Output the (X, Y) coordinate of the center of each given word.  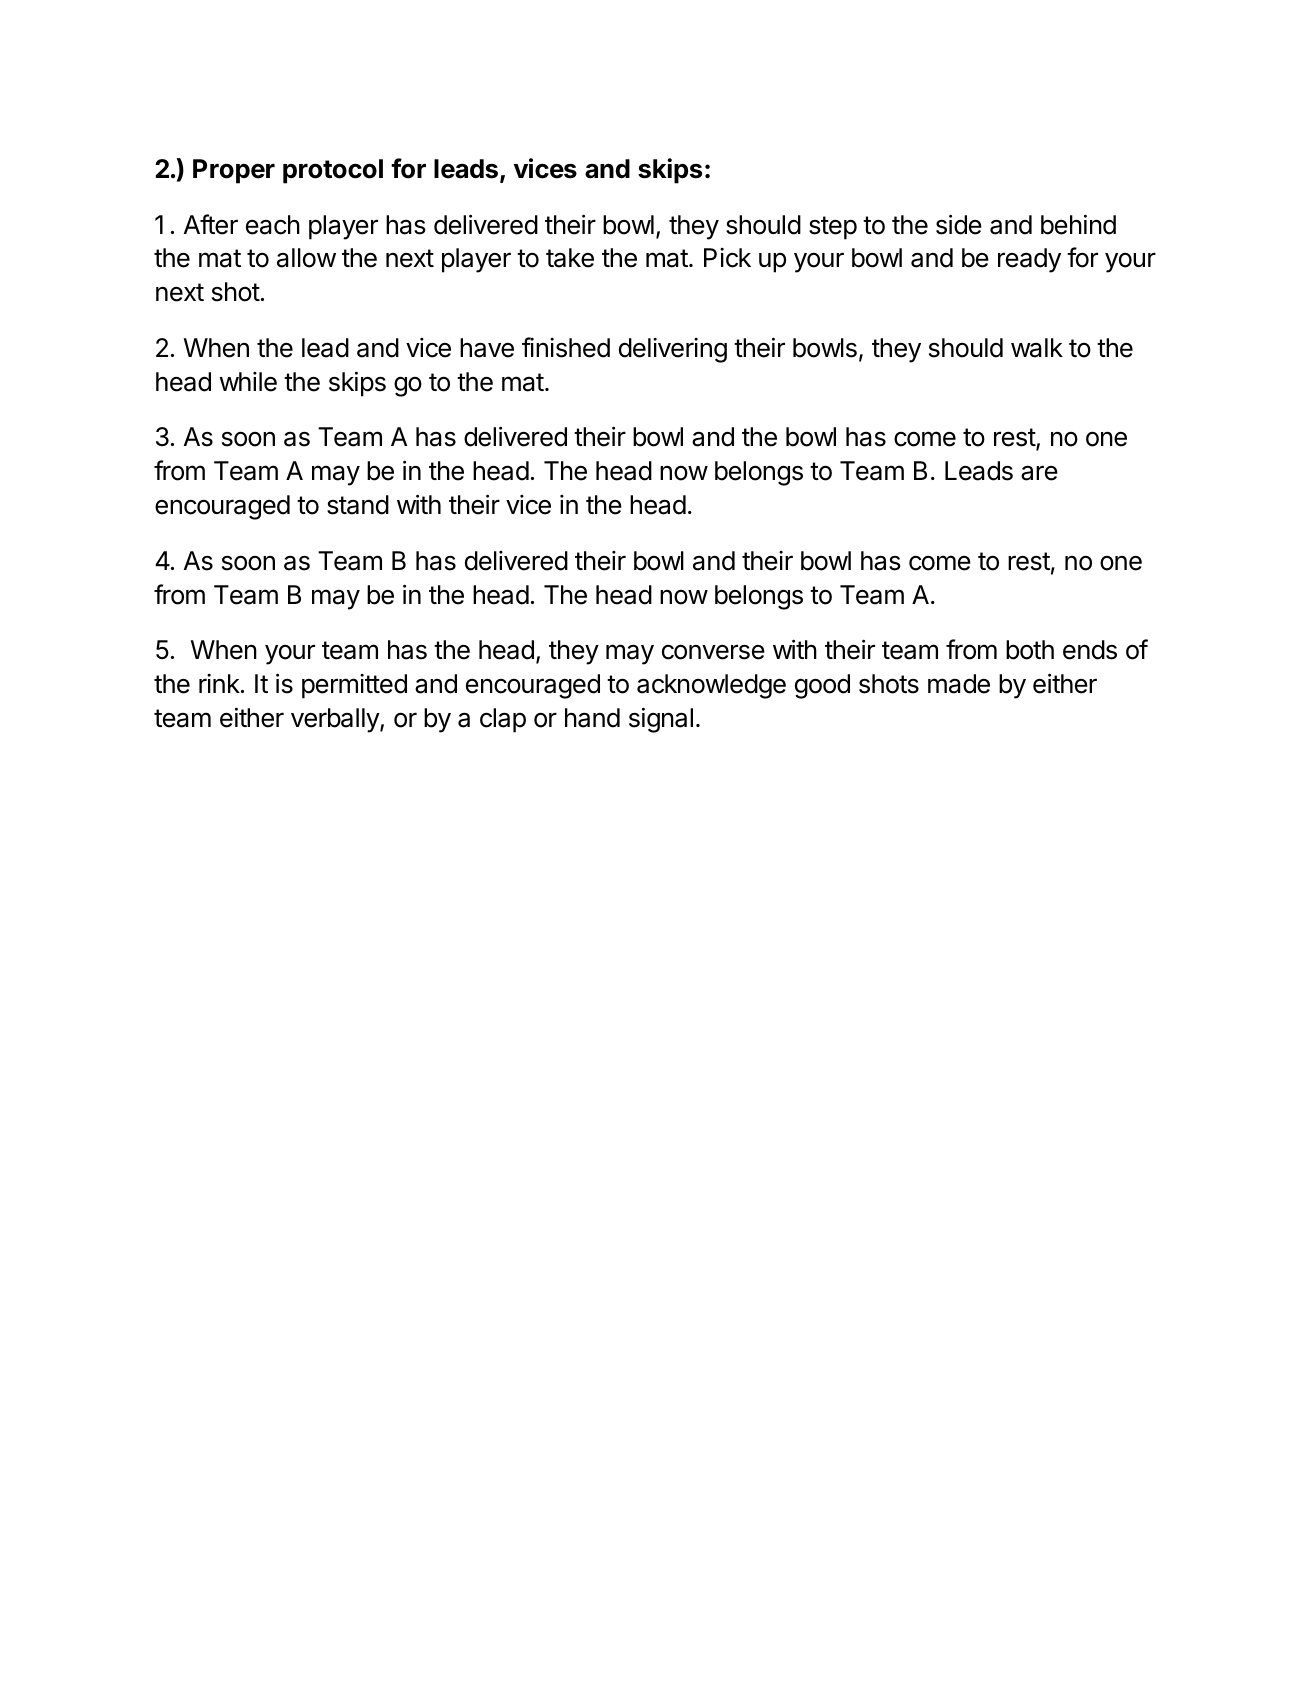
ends (1090, 650)
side (959, 224)
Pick (727, 258)
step (833, 228)
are (1039, 473)
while (248, 382)
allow (306, 258)
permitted (354, 686)
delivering (673, 350)
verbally (336, 720)
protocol (333, 171)
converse (713, 652)
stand (358, 505)
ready (1029, 260)
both (1030, 650)
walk (1037, 348)
